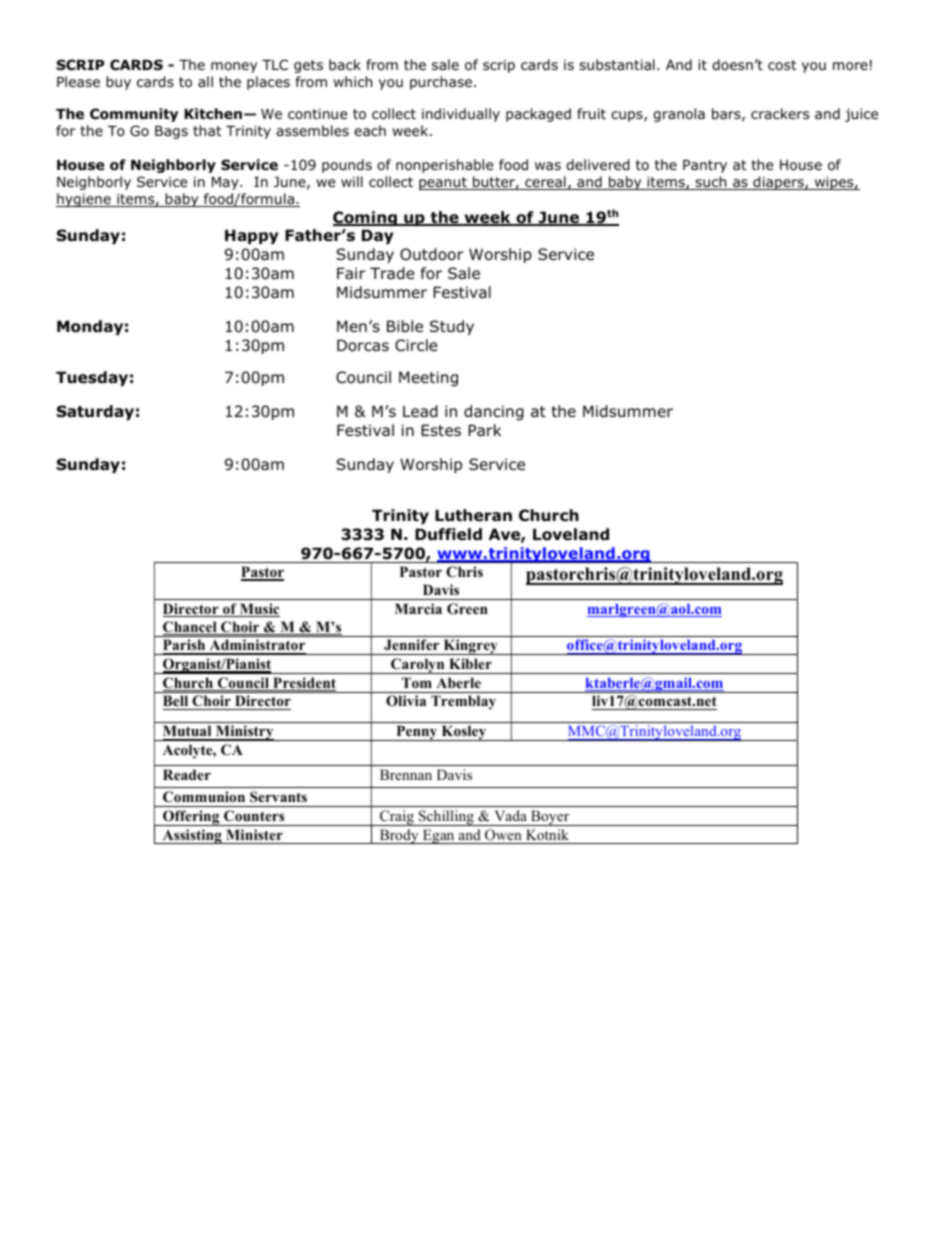 Image resolution: width=952 pixels, height=1233 pixels. I want to click on Marcia, so click(418, 608).
